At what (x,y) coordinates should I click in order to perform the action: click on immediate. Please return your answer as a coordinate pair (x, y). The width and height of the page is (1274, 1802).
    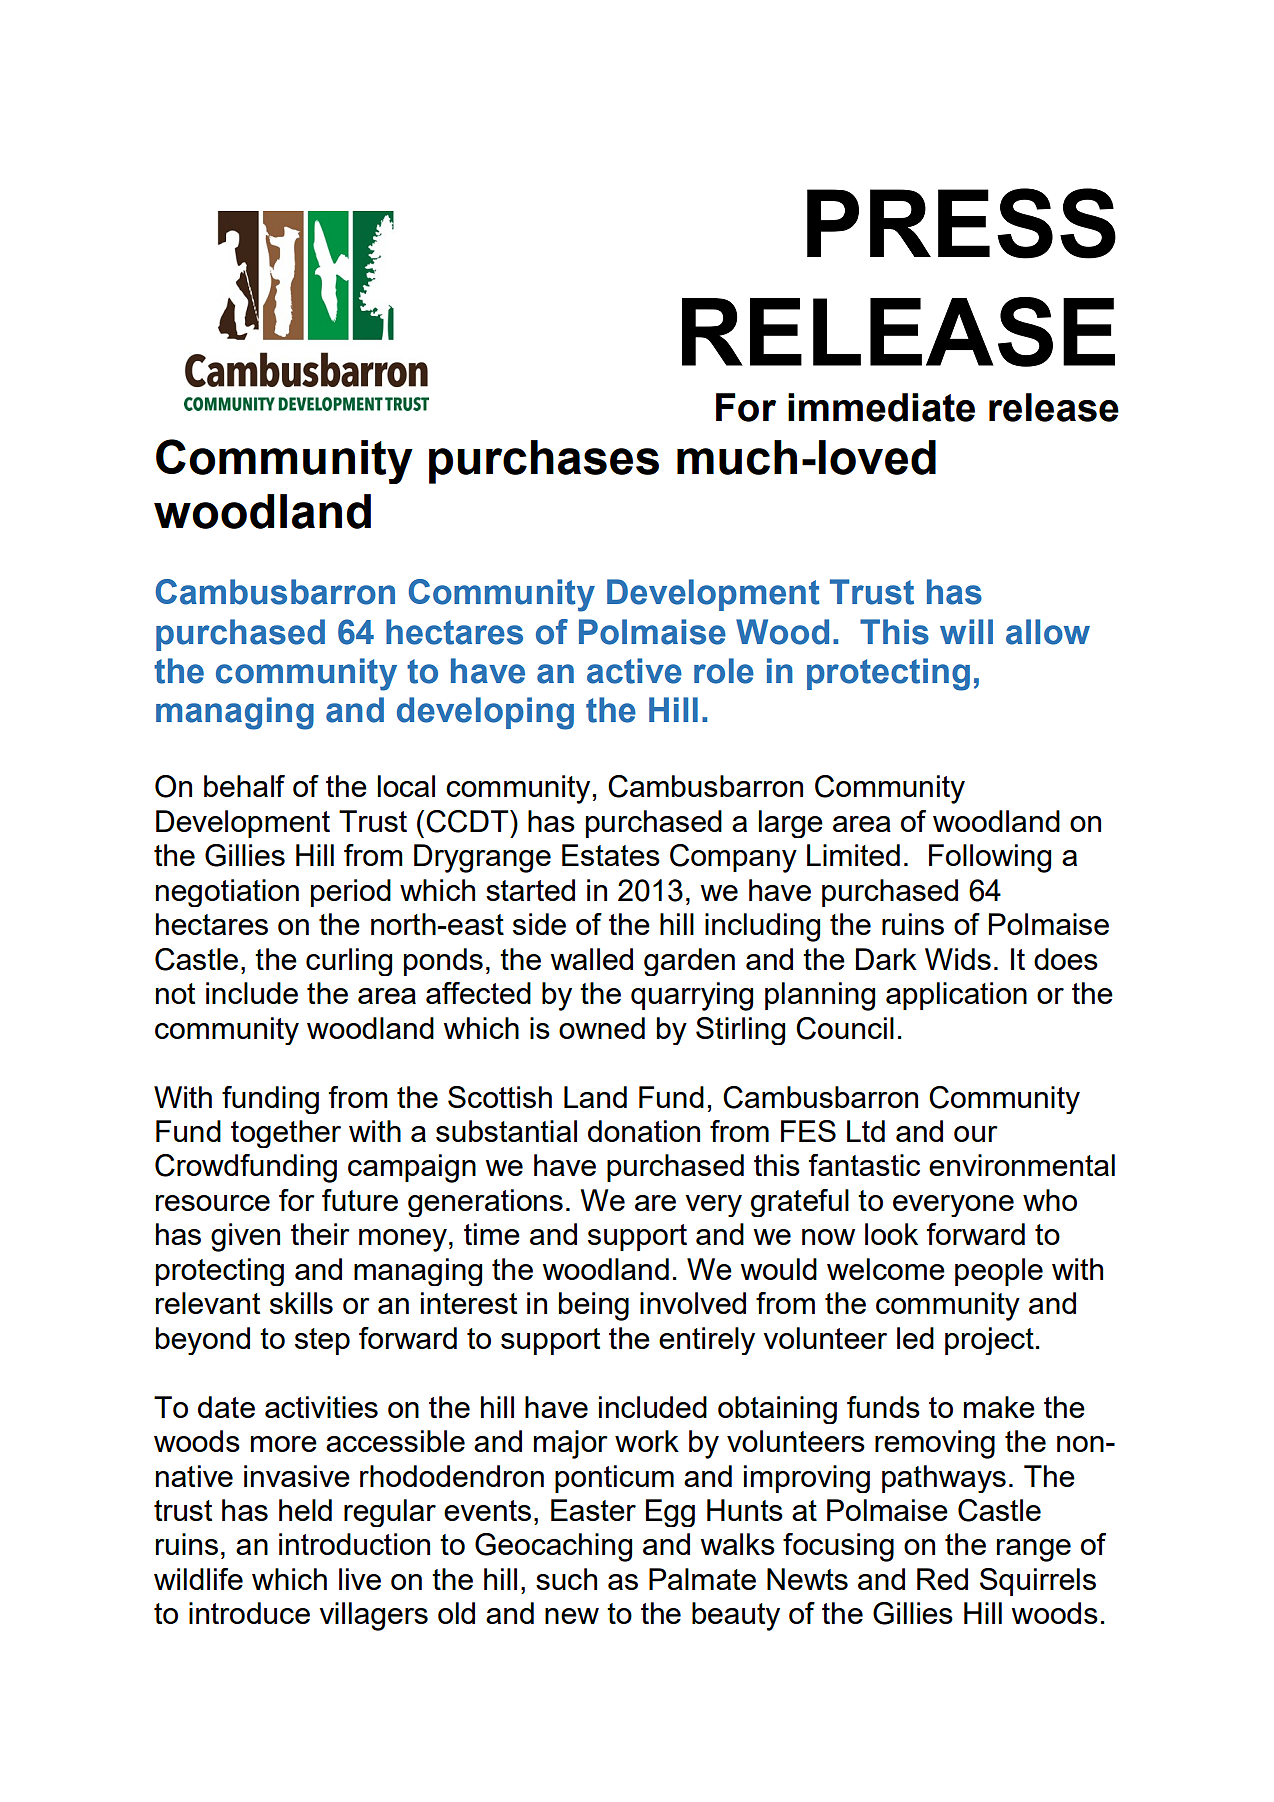
    Looking at the image, I should click on (881, 407).
